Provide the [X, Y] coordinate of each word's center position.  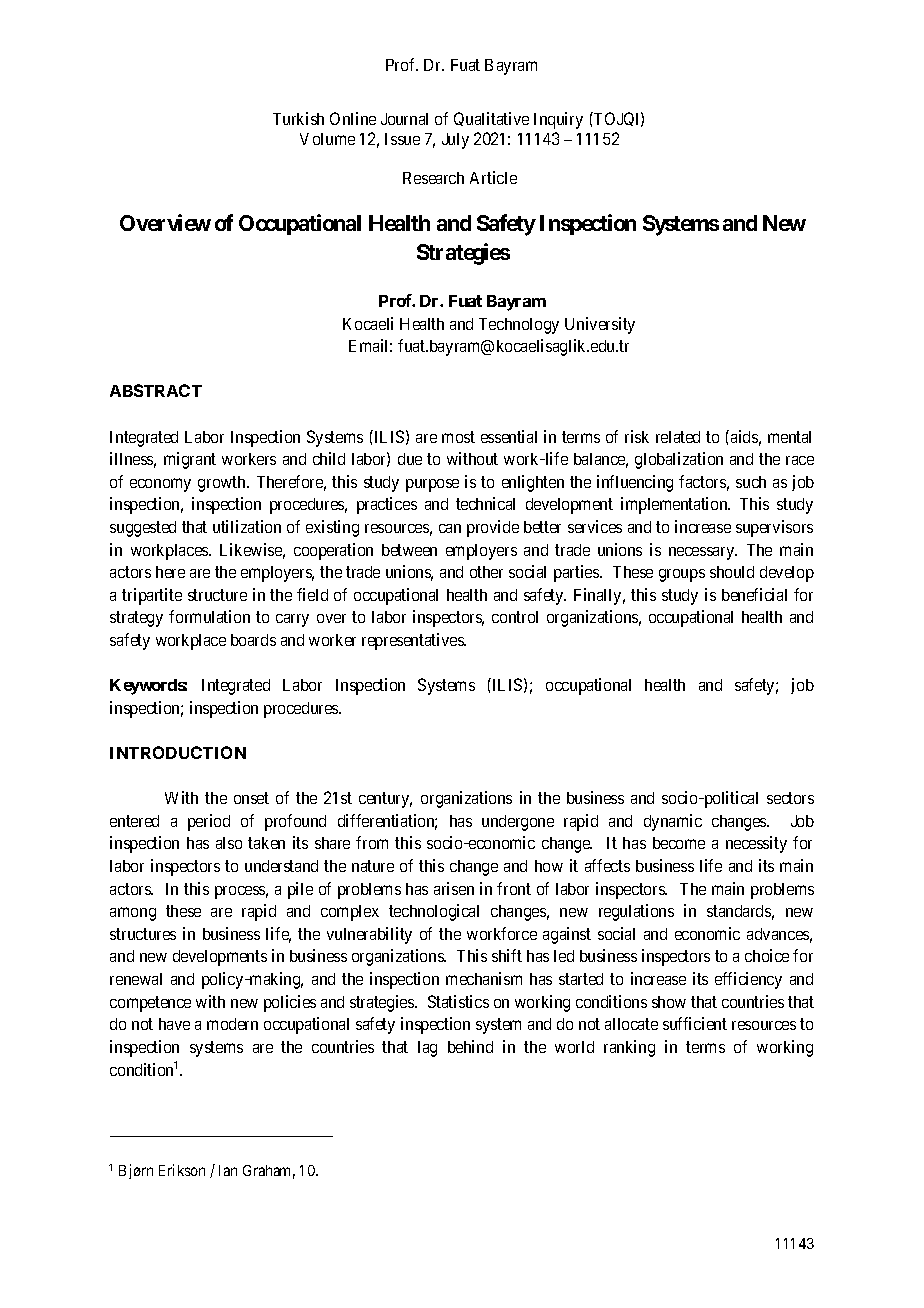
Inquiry [558, 120]
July [455, 141]
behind [470, 1046]
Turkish [298, 118]
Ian [228, 1170]
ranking [629, 1048]
